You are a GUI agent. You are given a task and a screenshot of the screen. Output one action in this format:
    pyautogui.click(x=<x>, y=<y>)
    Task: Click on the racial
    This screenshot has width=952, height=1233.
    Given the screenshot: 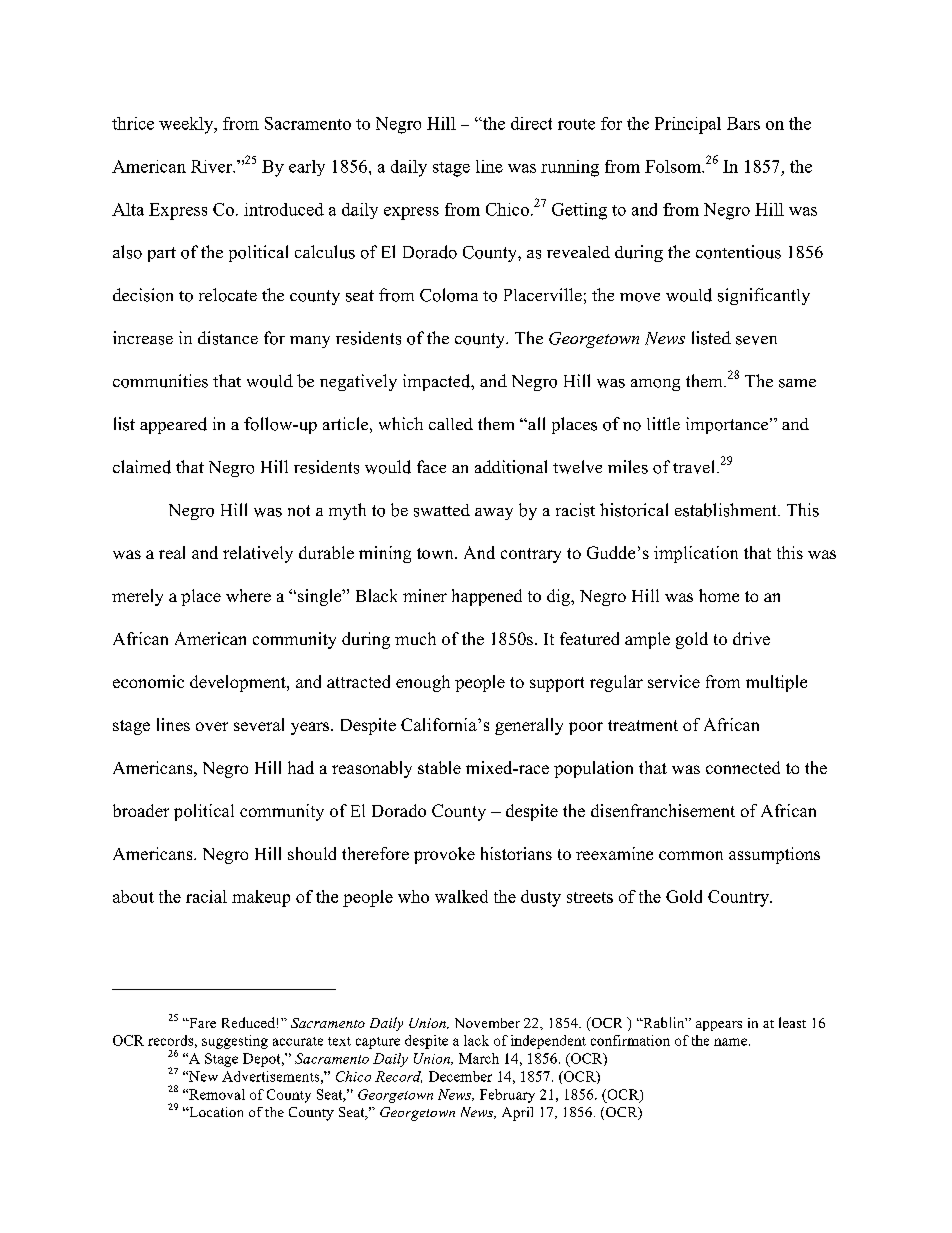 What is the action you would take?
    pyautogui.click(x=206, y=896)
